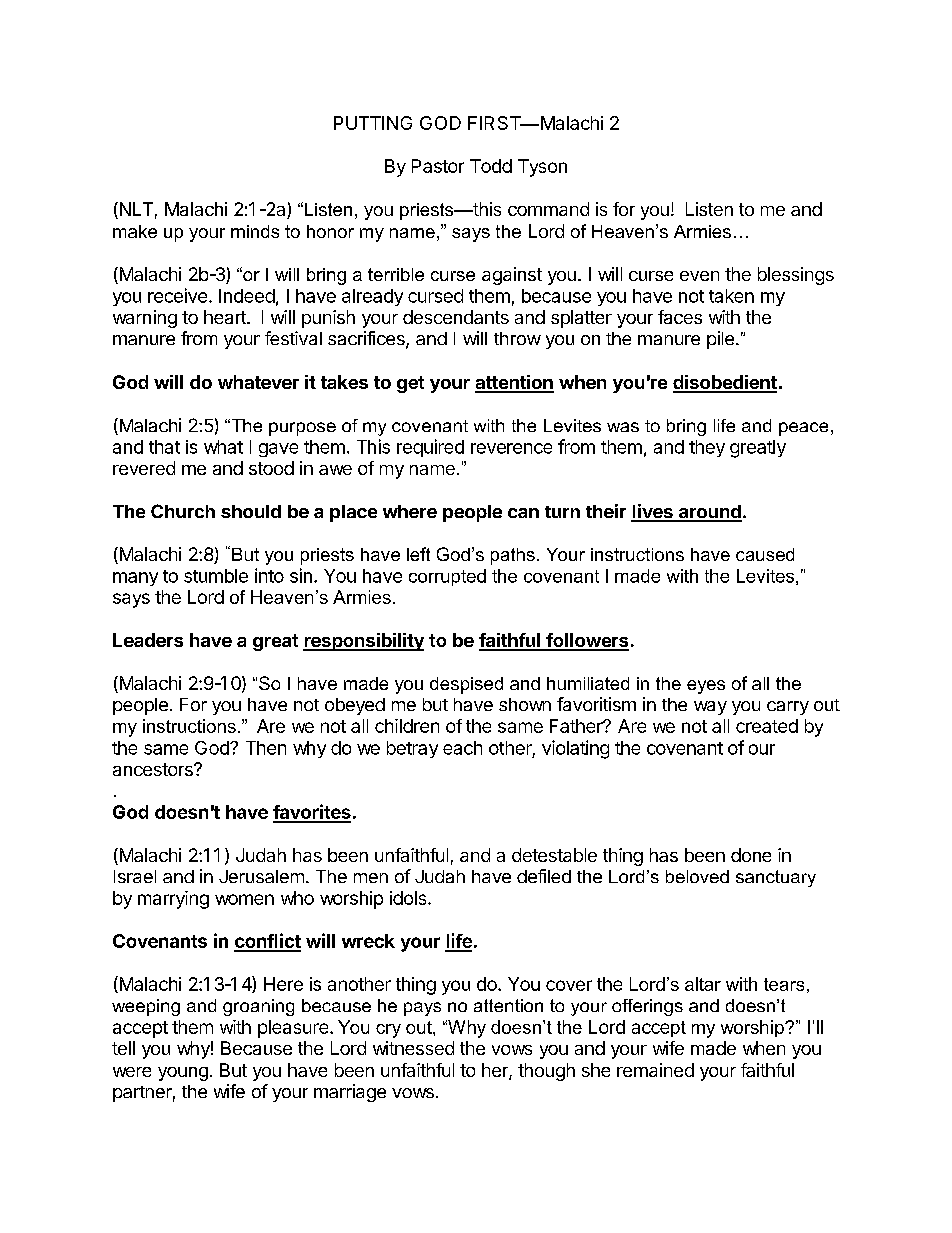 Image resolution: width=952 pixels, height=1233 pixels. I want to click on young, so click(183, 1074).
